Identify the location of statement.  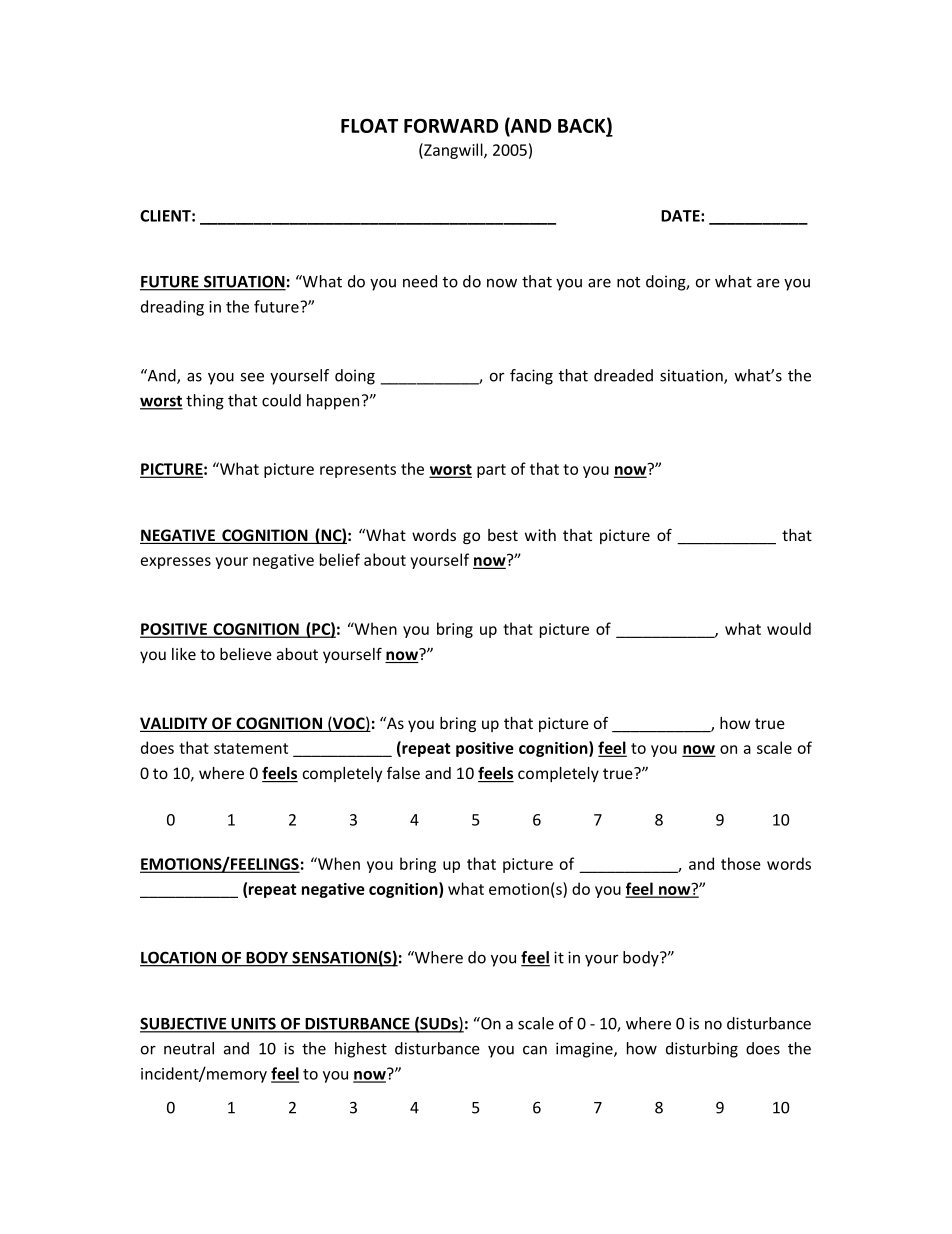
(251, 748).
